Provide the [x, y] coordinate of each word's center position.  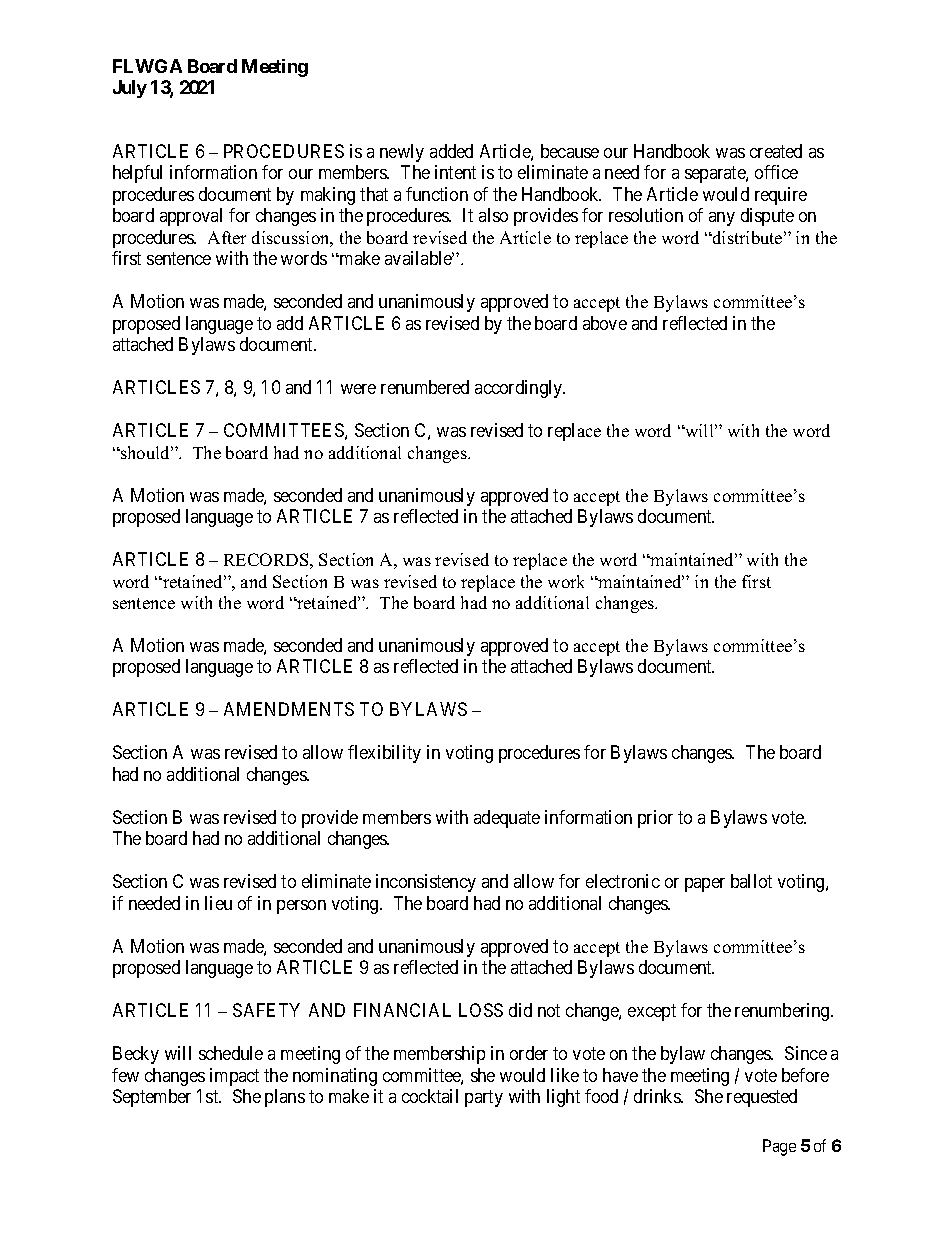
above [605, 323]
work [566, 581]
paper [705, 885]
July [130, 89]
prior [655, 819]
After [227, 237]
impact [234, 1077]
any [722, 219]
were [358, 389]
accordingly [520, 389]
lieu [218, 903]
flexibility [384, 754]
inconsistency [426, 883]
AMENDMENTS [289, 709]
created [776, 151]
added [451, 151]
